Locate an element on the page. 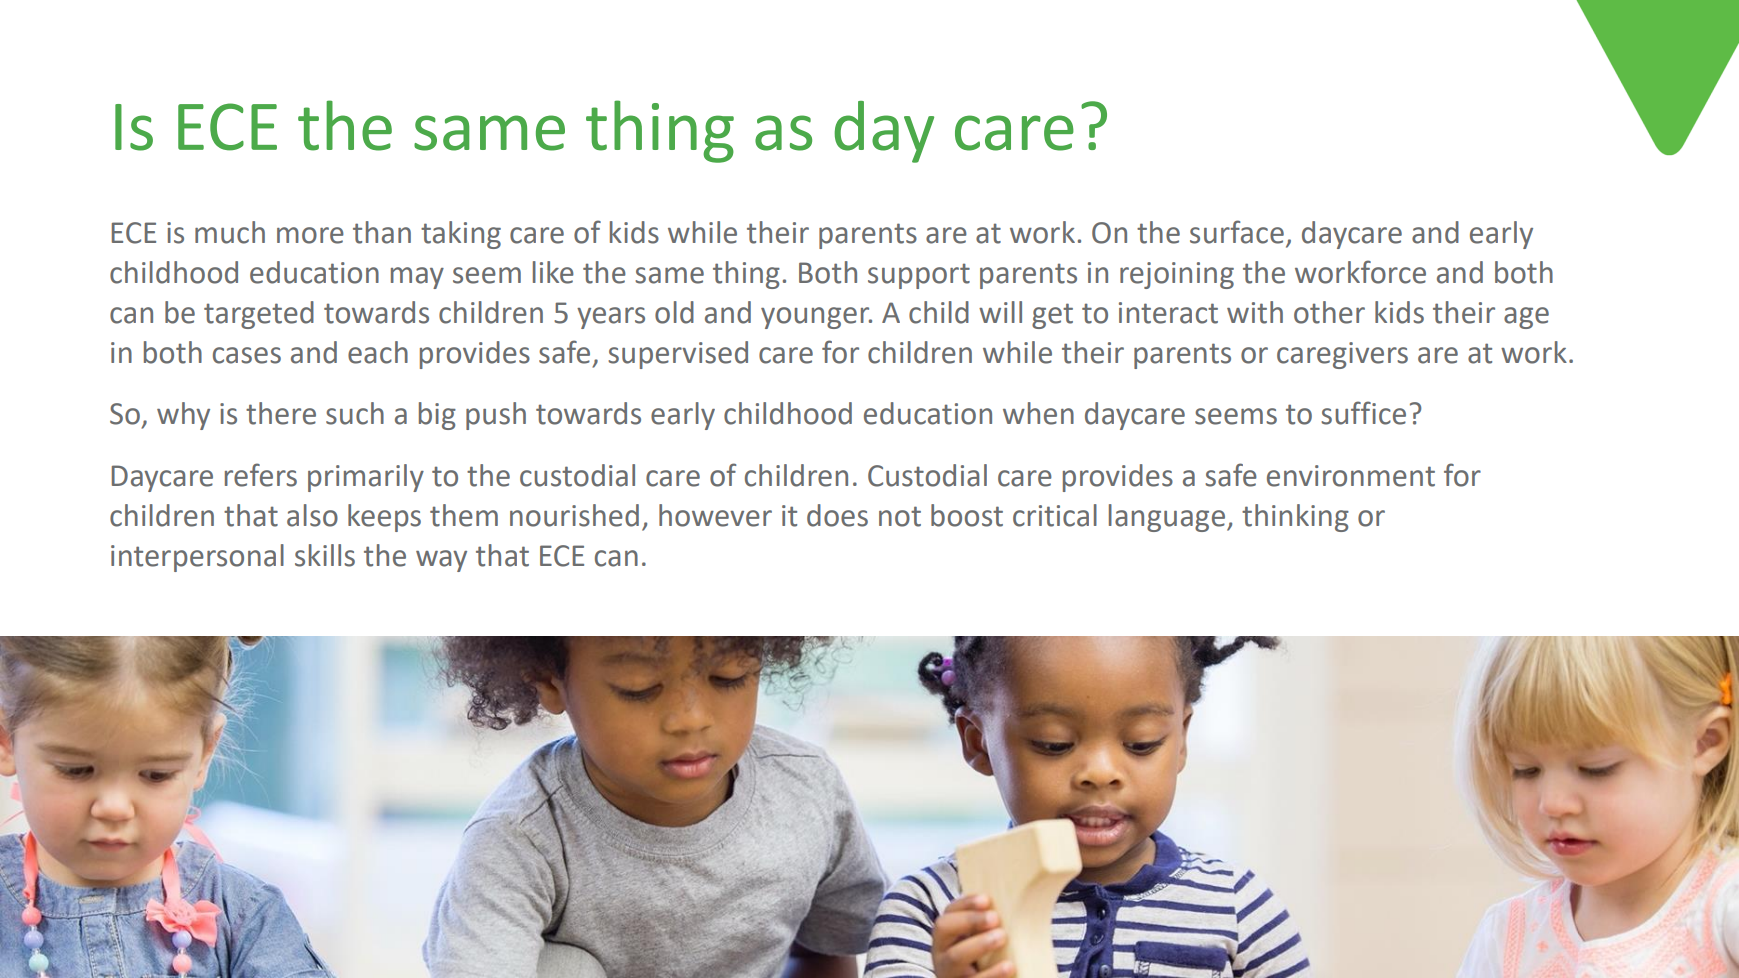  more is located at coordinates (310, 235).
